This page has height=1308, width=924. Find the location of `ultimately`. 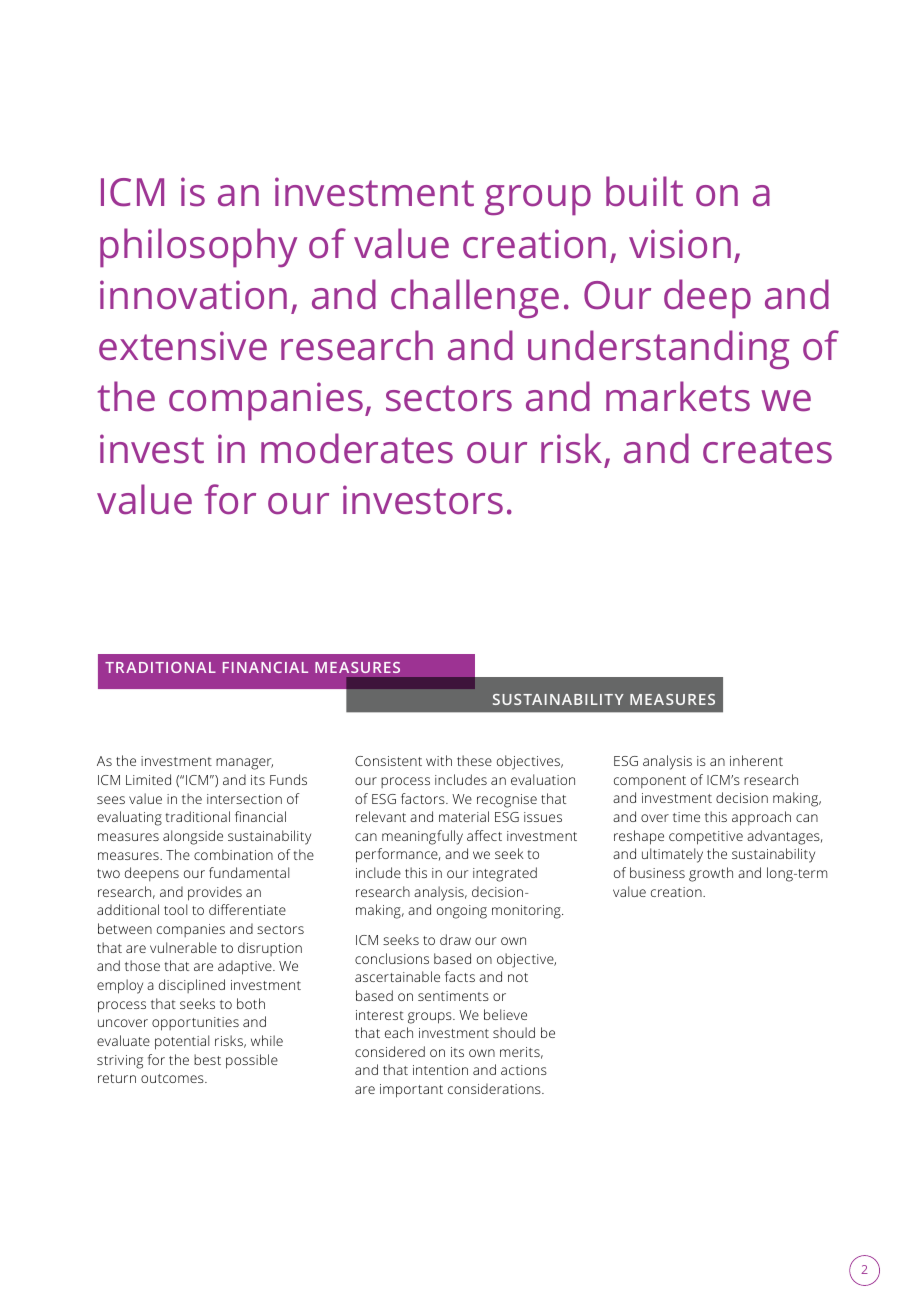

ultimately is located at coordinates (672, 855).
